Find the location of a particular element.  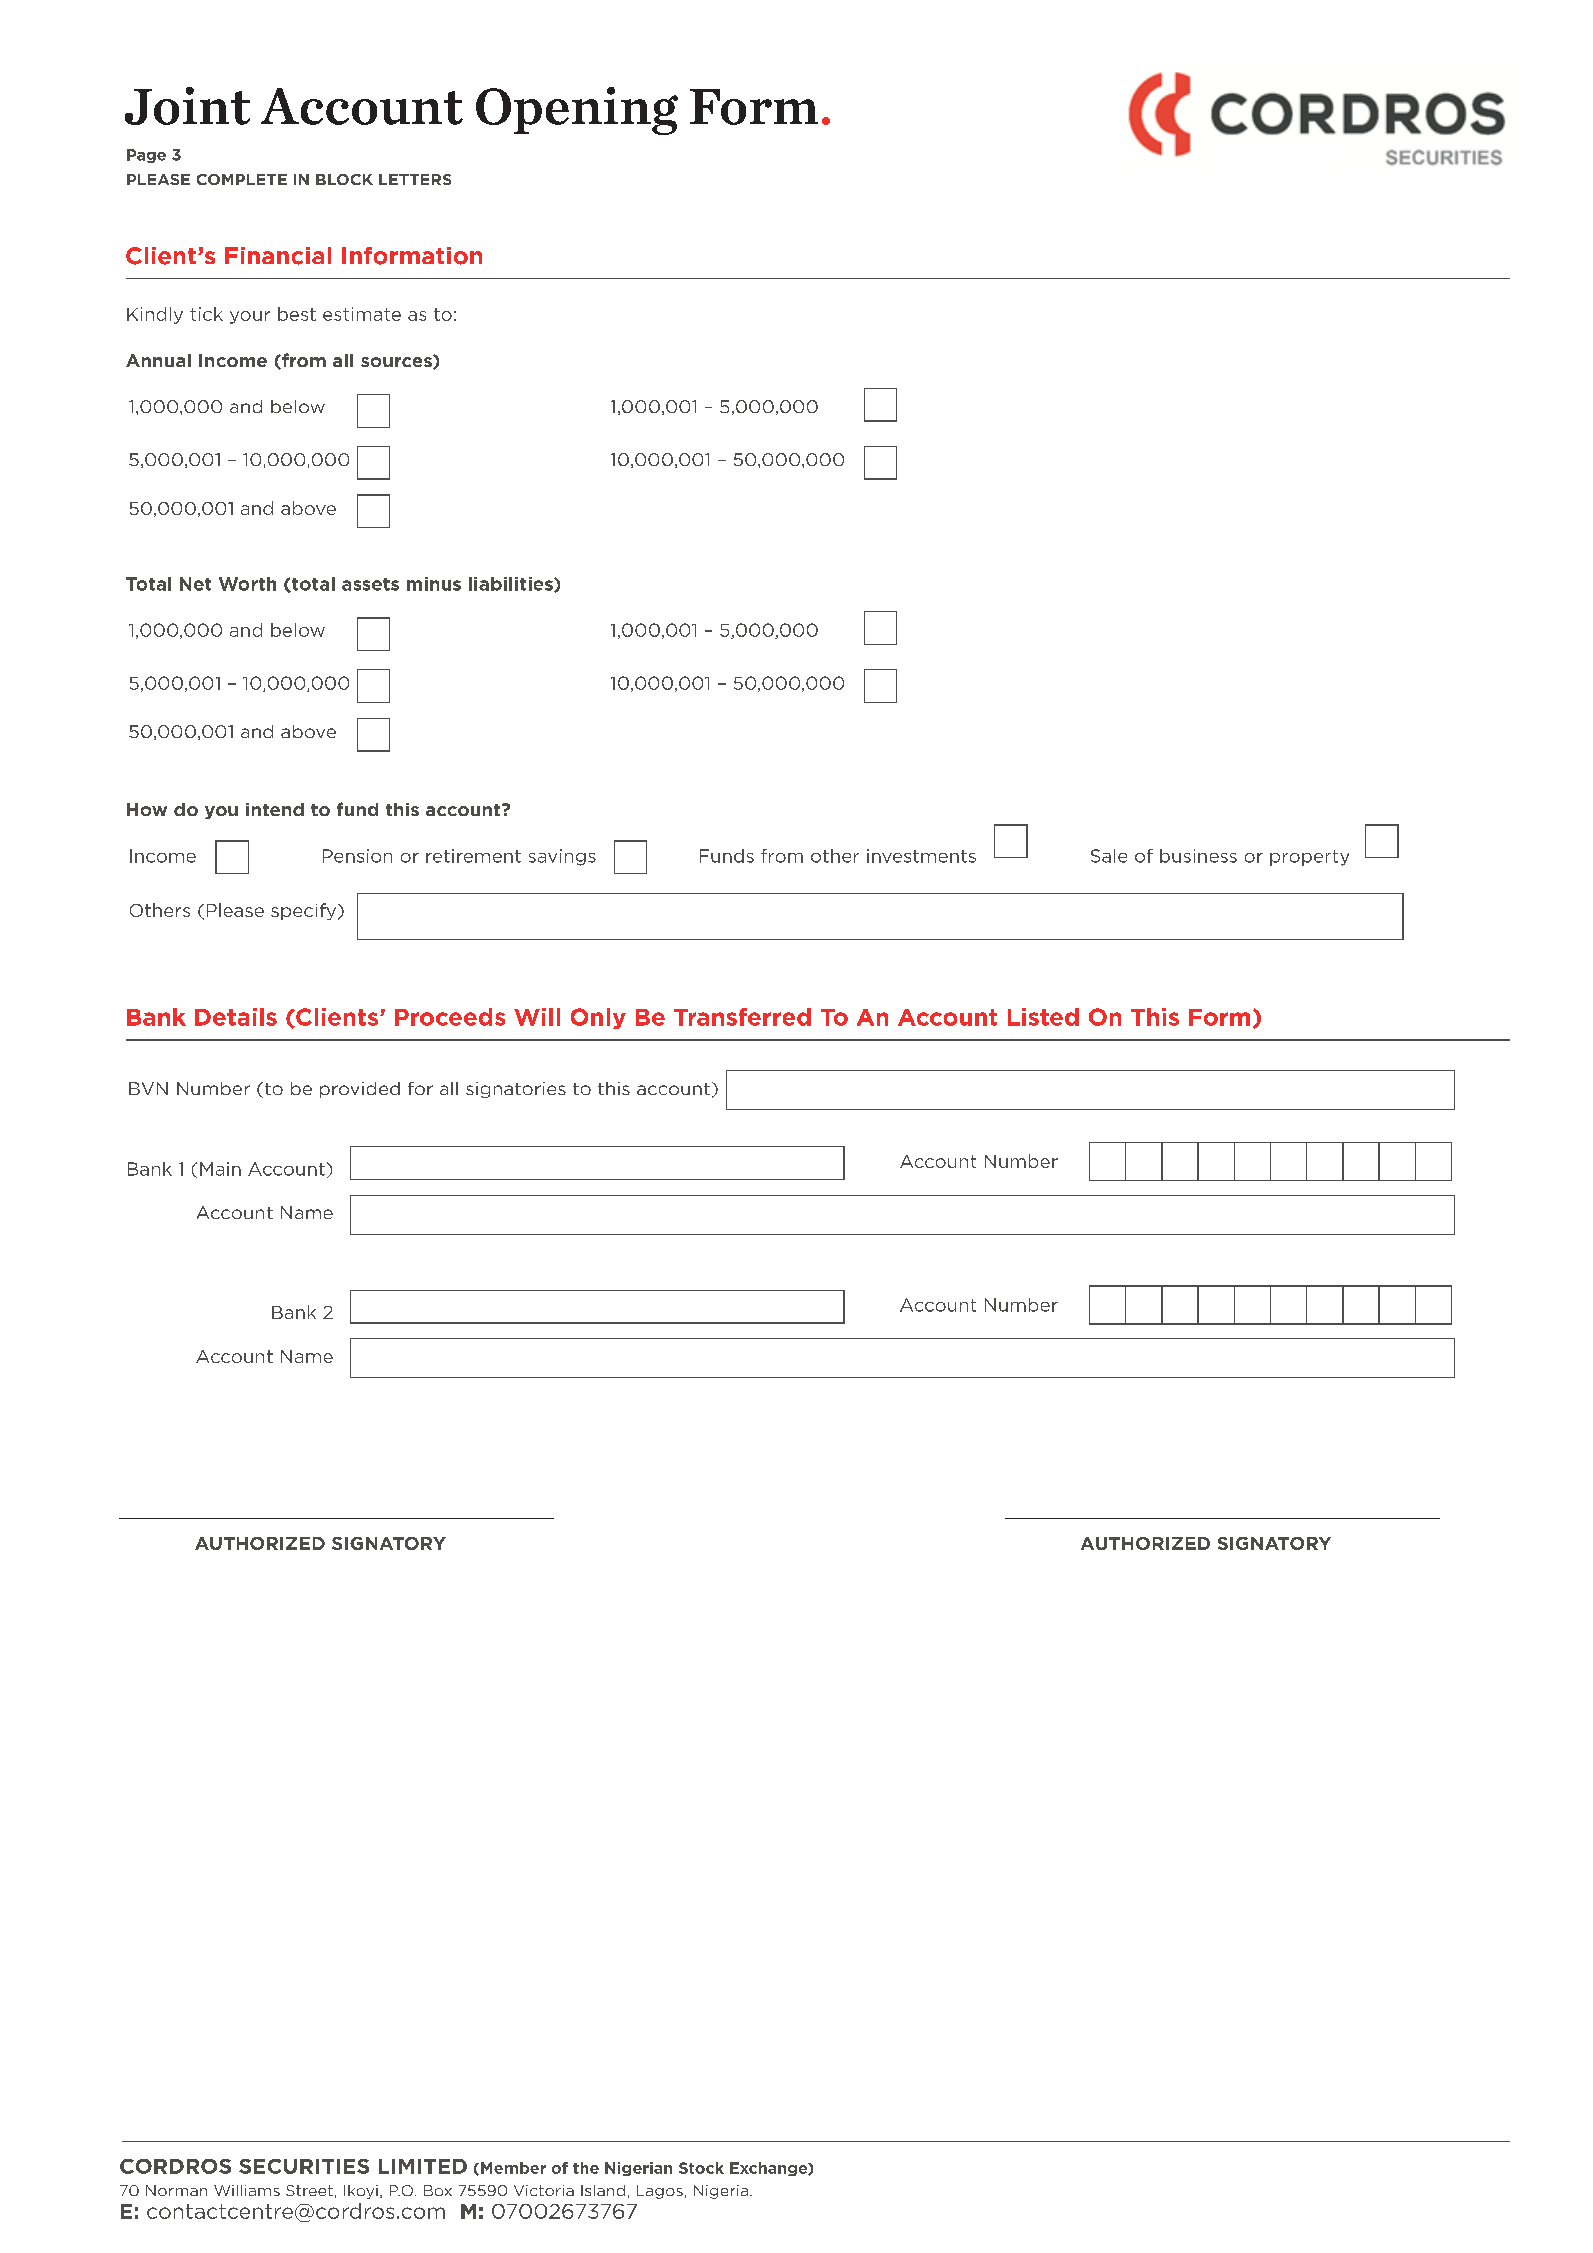

savings is located at coordinates (562, 857).
